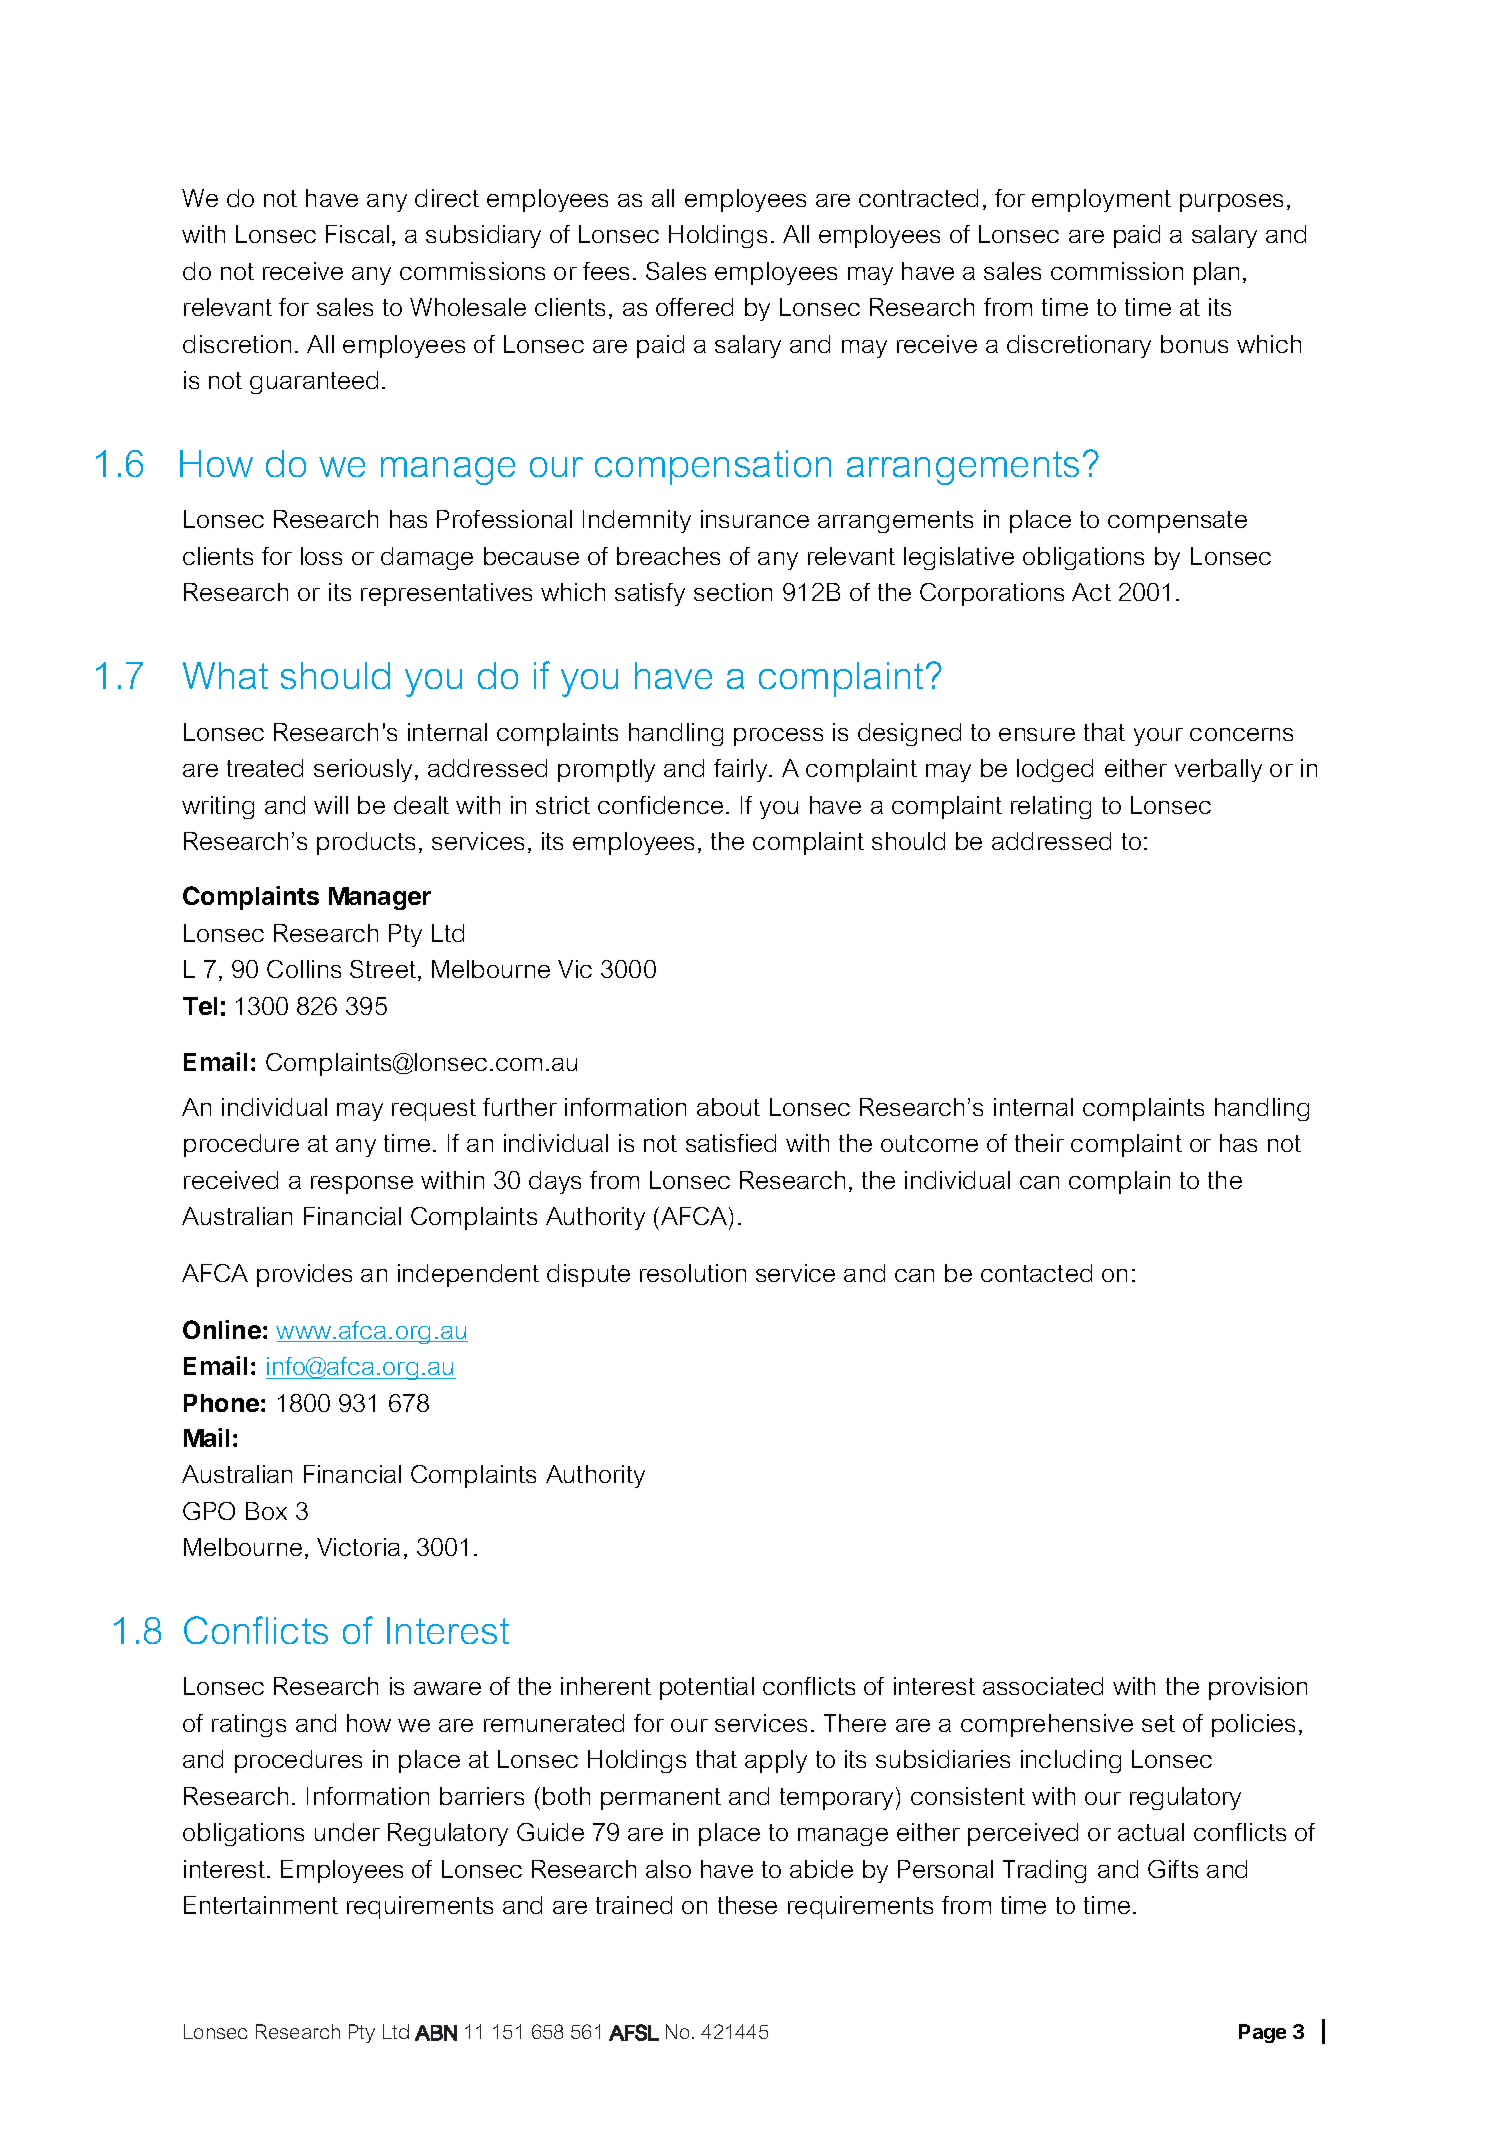 This image has height=2134, width=1509. I want to click on their, so click(1039, 1143).
